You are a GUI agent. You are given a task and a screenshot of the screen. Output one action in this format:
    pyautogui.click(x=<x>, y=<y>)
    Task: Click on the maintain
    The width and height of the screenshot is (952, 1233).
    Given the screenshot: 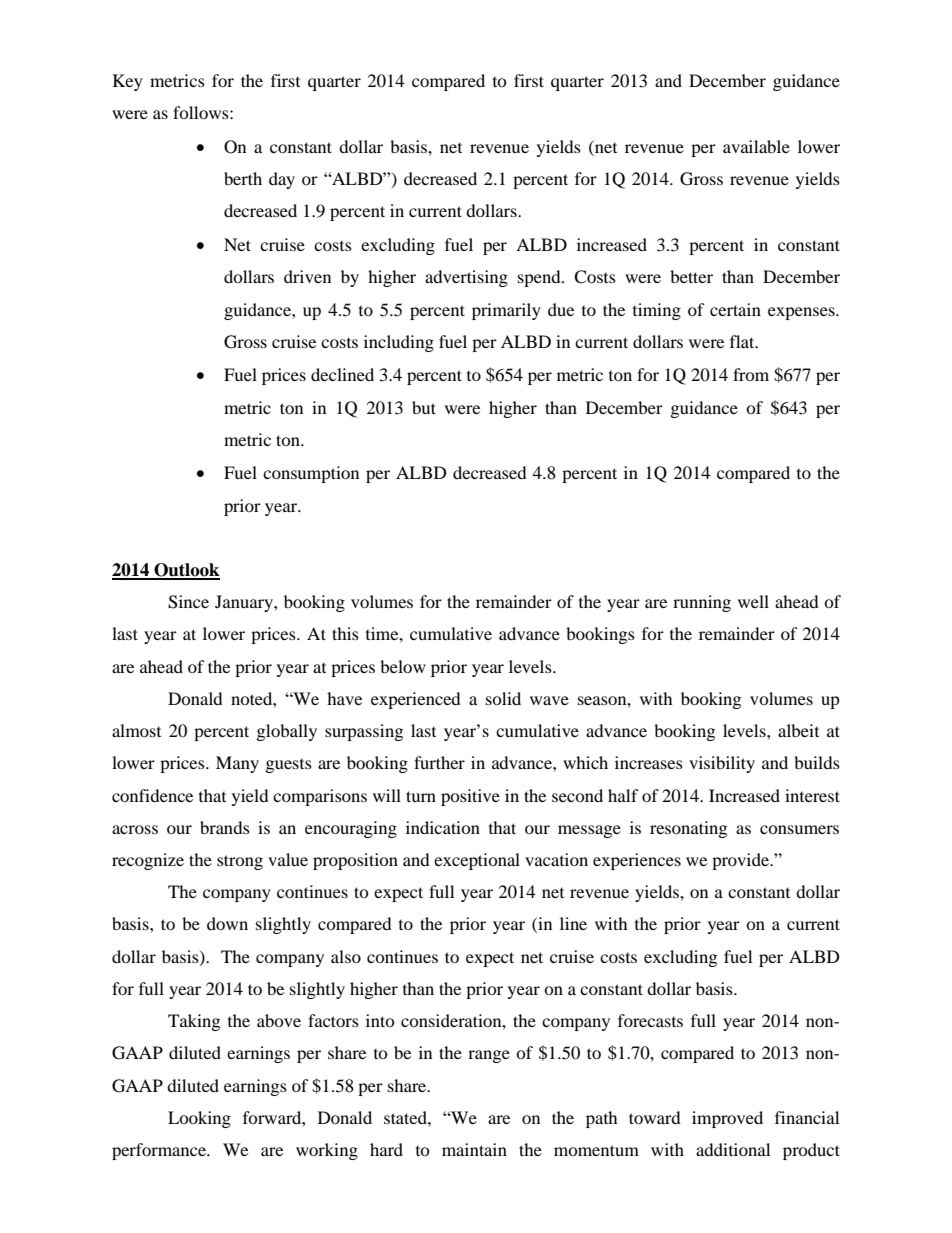 What is the action you would take?
    pyautogui.click(x=474, y=1149)
